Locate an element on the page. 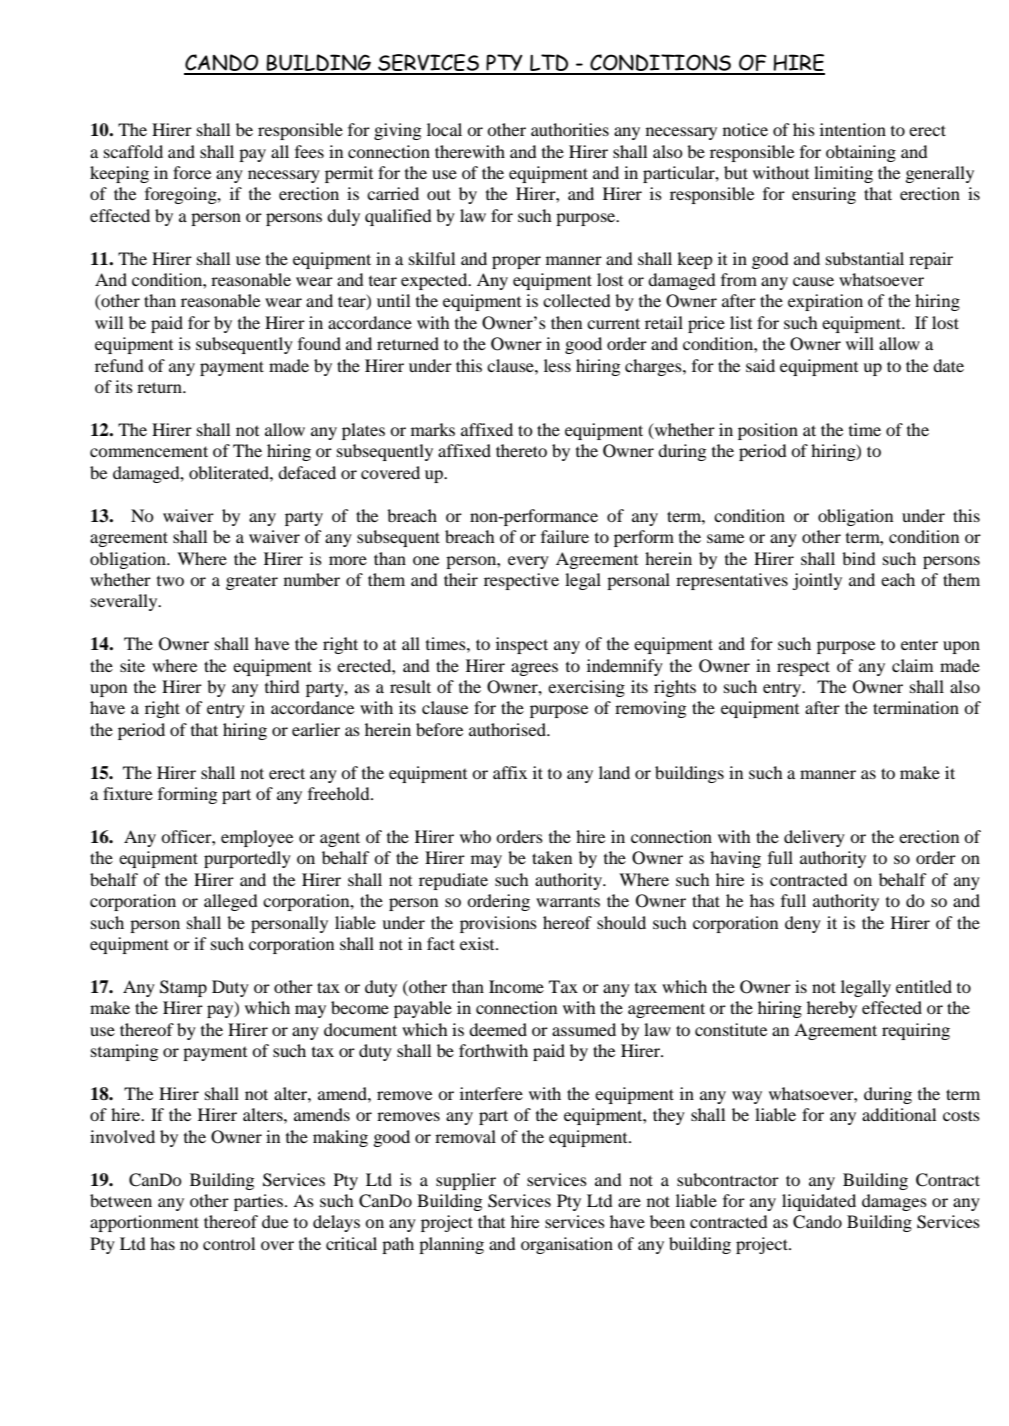  obtaining is located at coordinates (861, 153).
